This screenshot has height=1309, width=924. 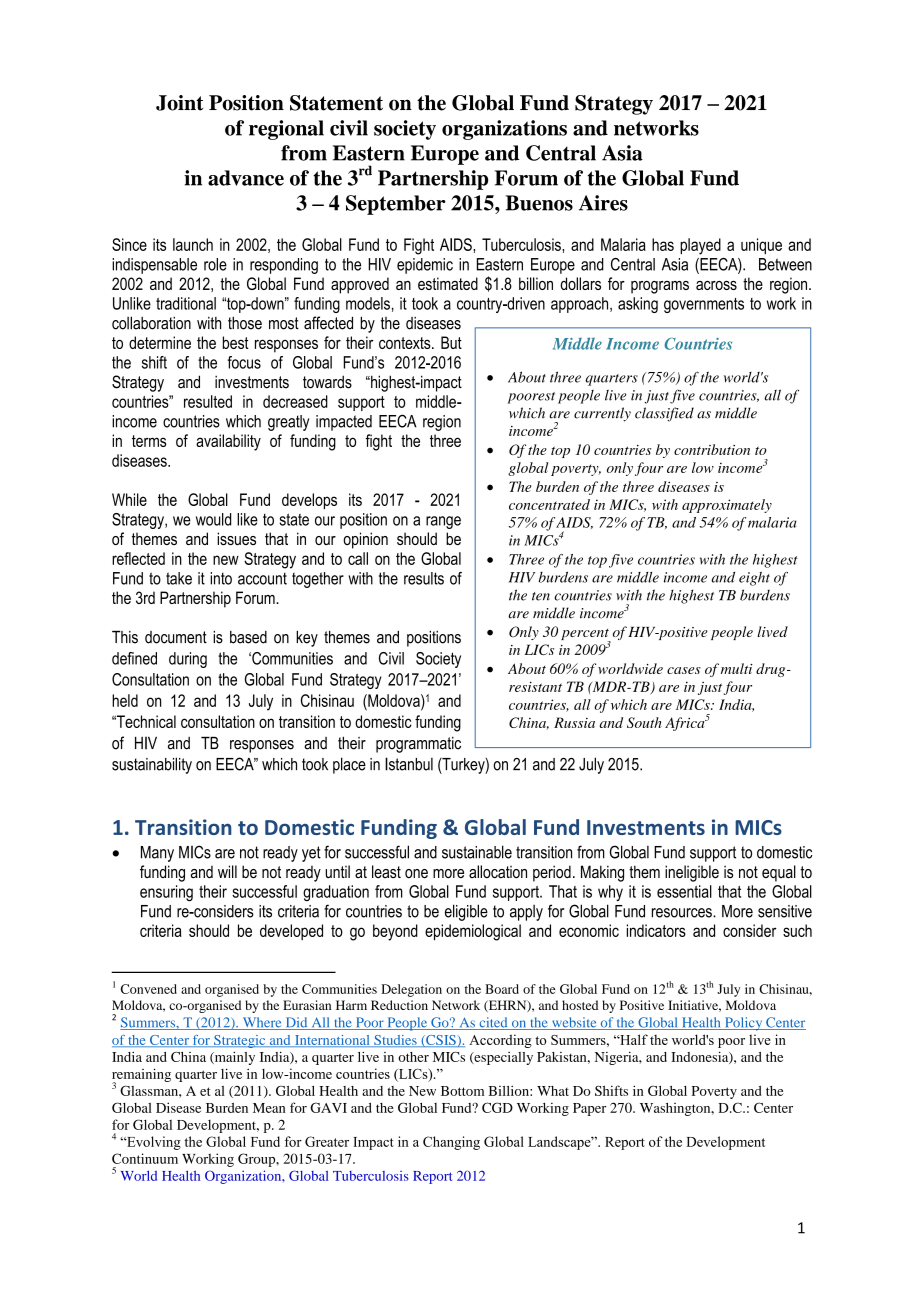 I want to click on contexts, so click(x=406, y=343).
